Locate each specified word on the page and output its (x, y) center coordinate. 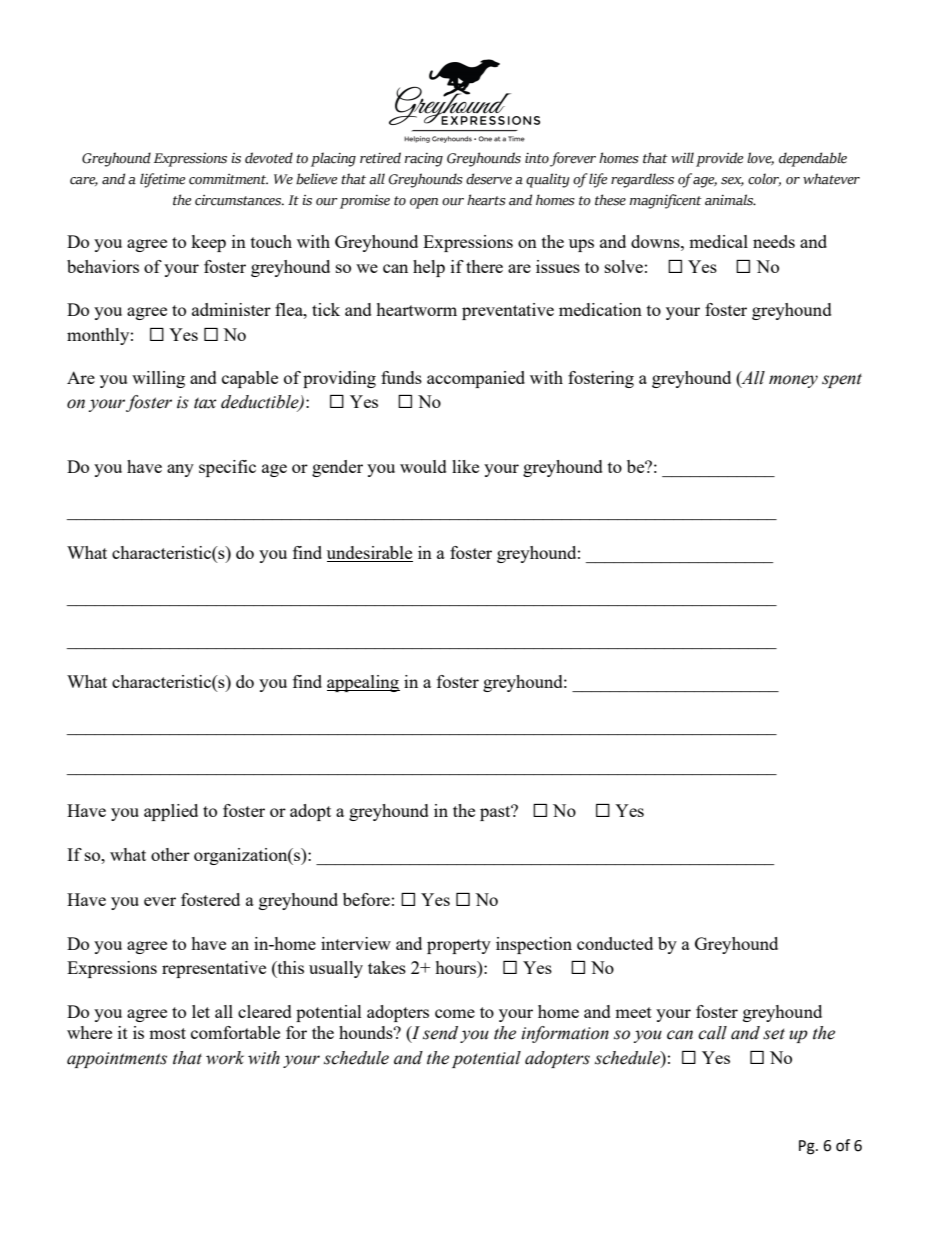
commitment (228, 179)
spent (842, 380)
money (793, 381)
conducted (615, 943)
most (167, 1033)
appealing (363, 683)
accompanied (476, 379)
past (496, 813)
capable (250, 379)
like (465, 466)
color (764, 179)
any (180, 470)
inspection (534, 945)
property (459, 946)
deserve (489, 179)
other (170, 854)
